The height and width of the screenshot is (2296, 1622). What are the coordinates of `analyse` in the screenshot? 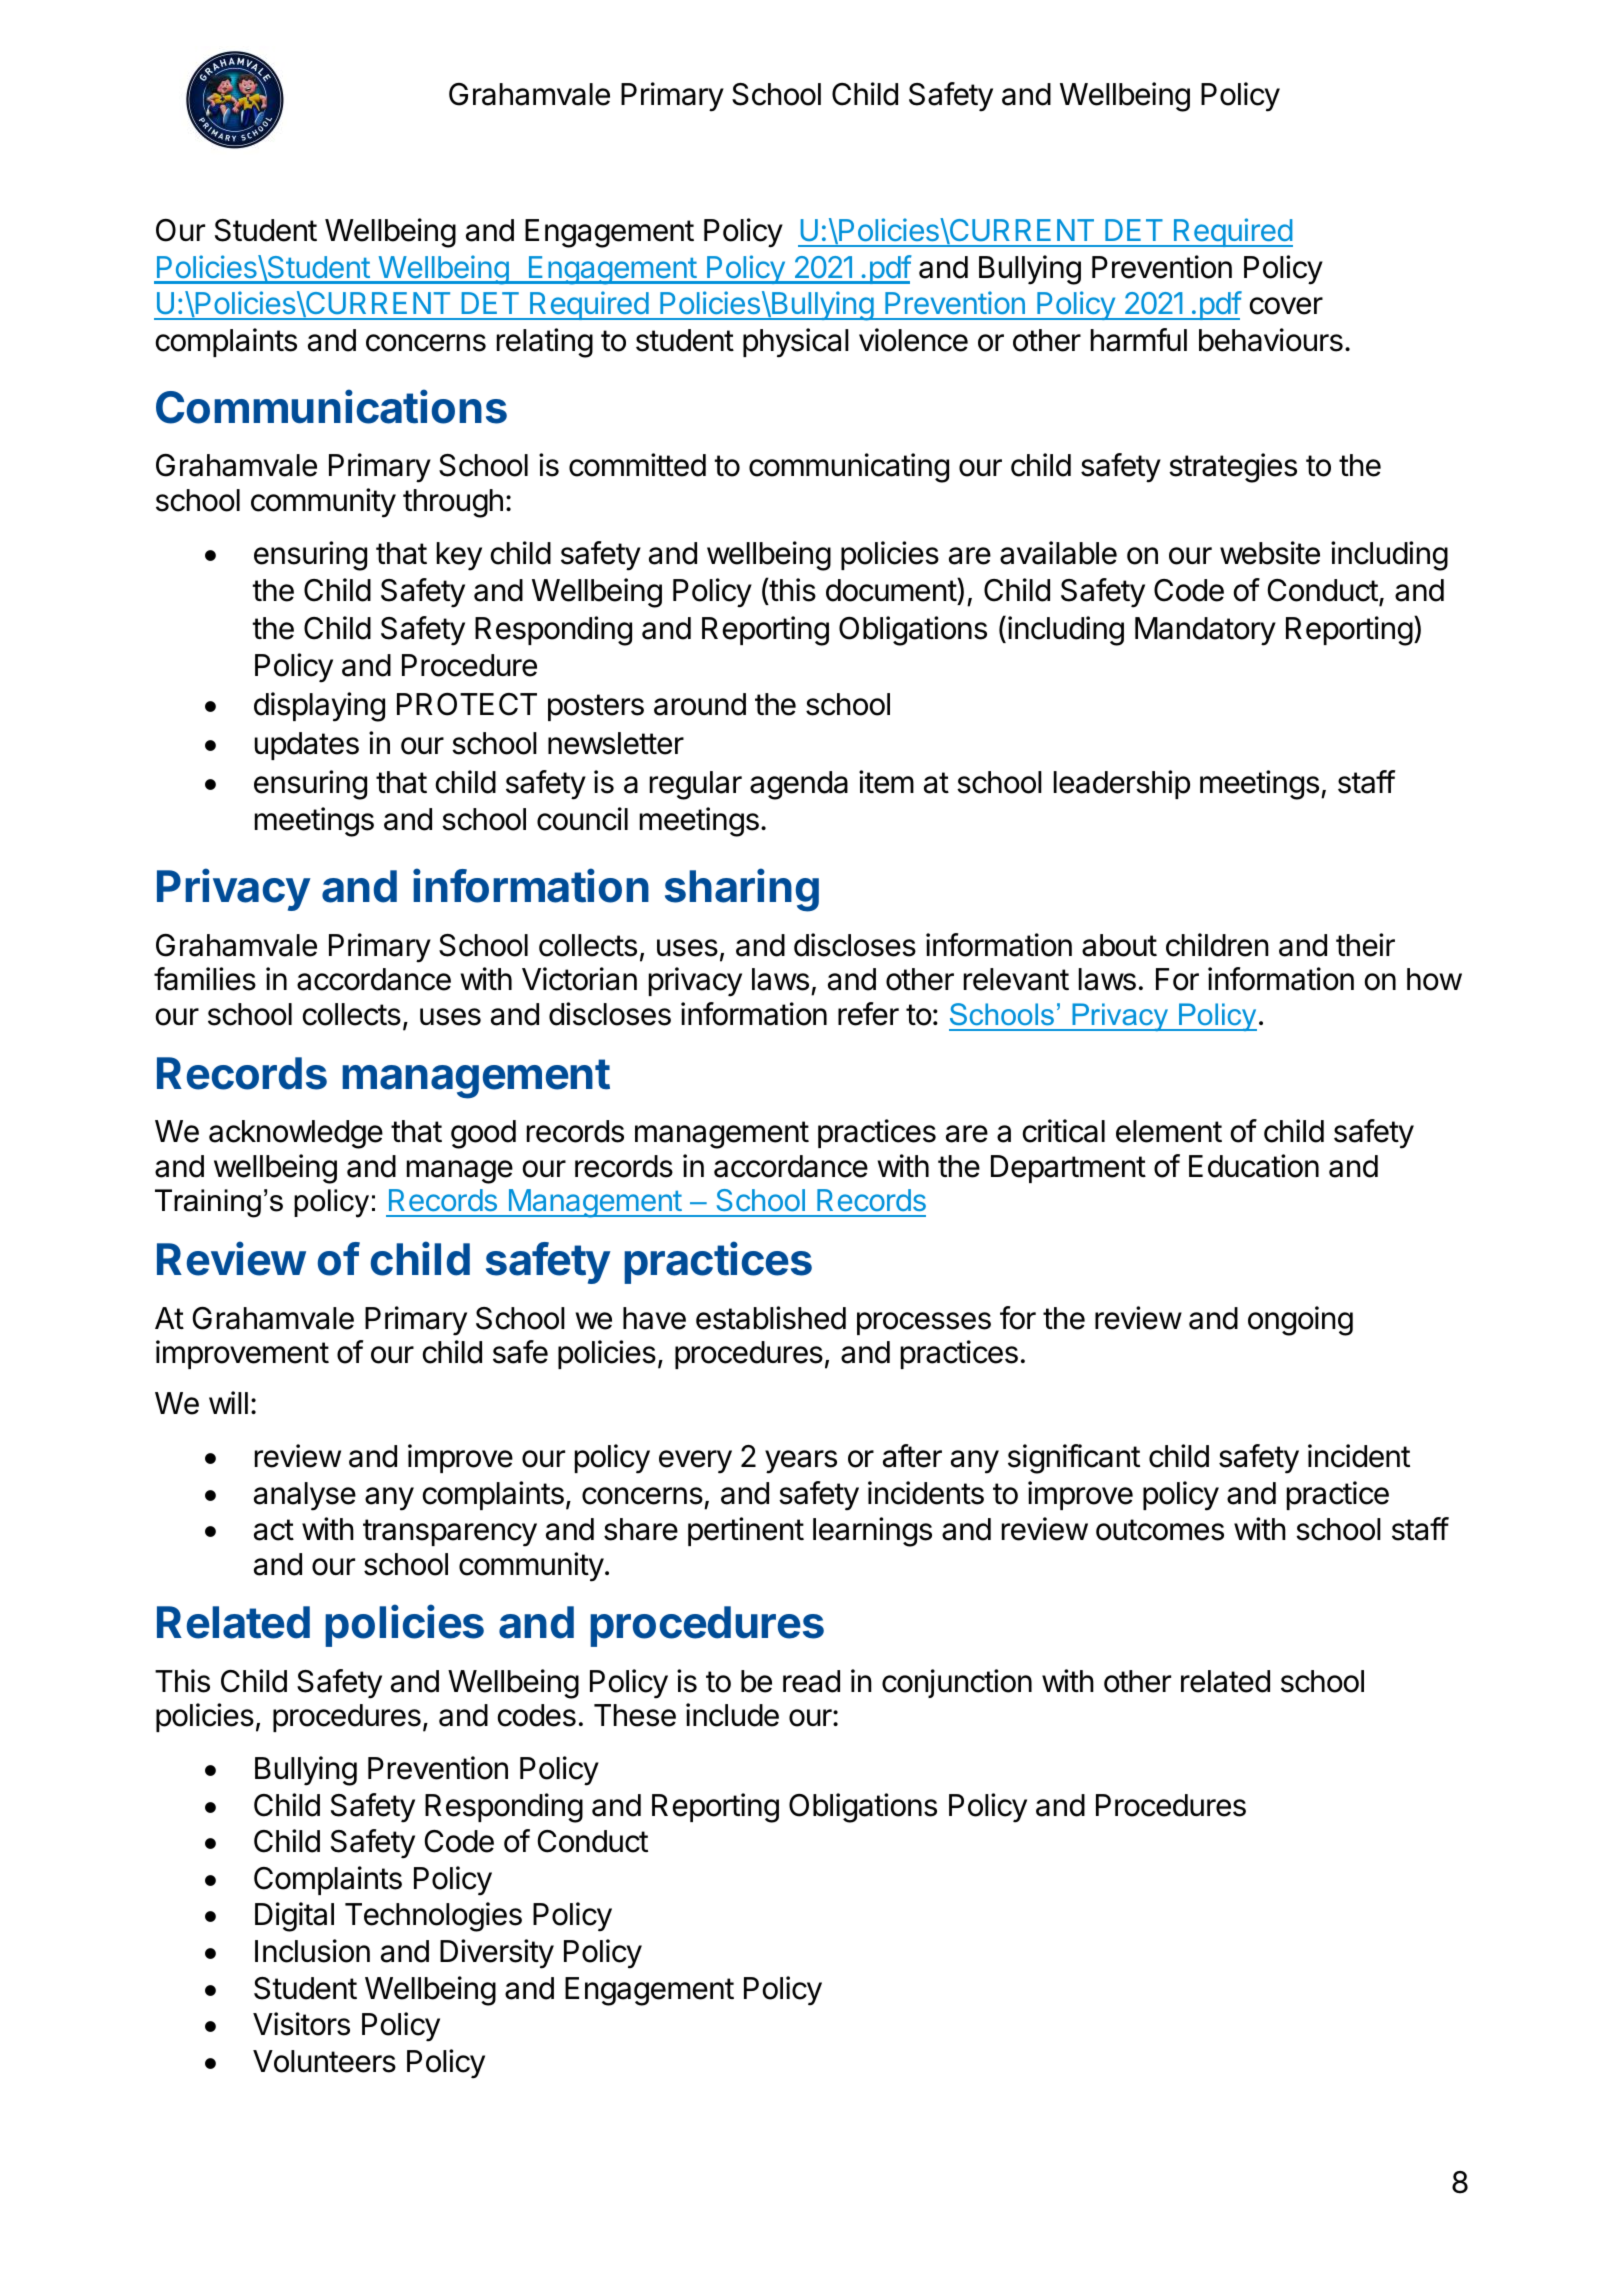 It's located at (305, 1496).
